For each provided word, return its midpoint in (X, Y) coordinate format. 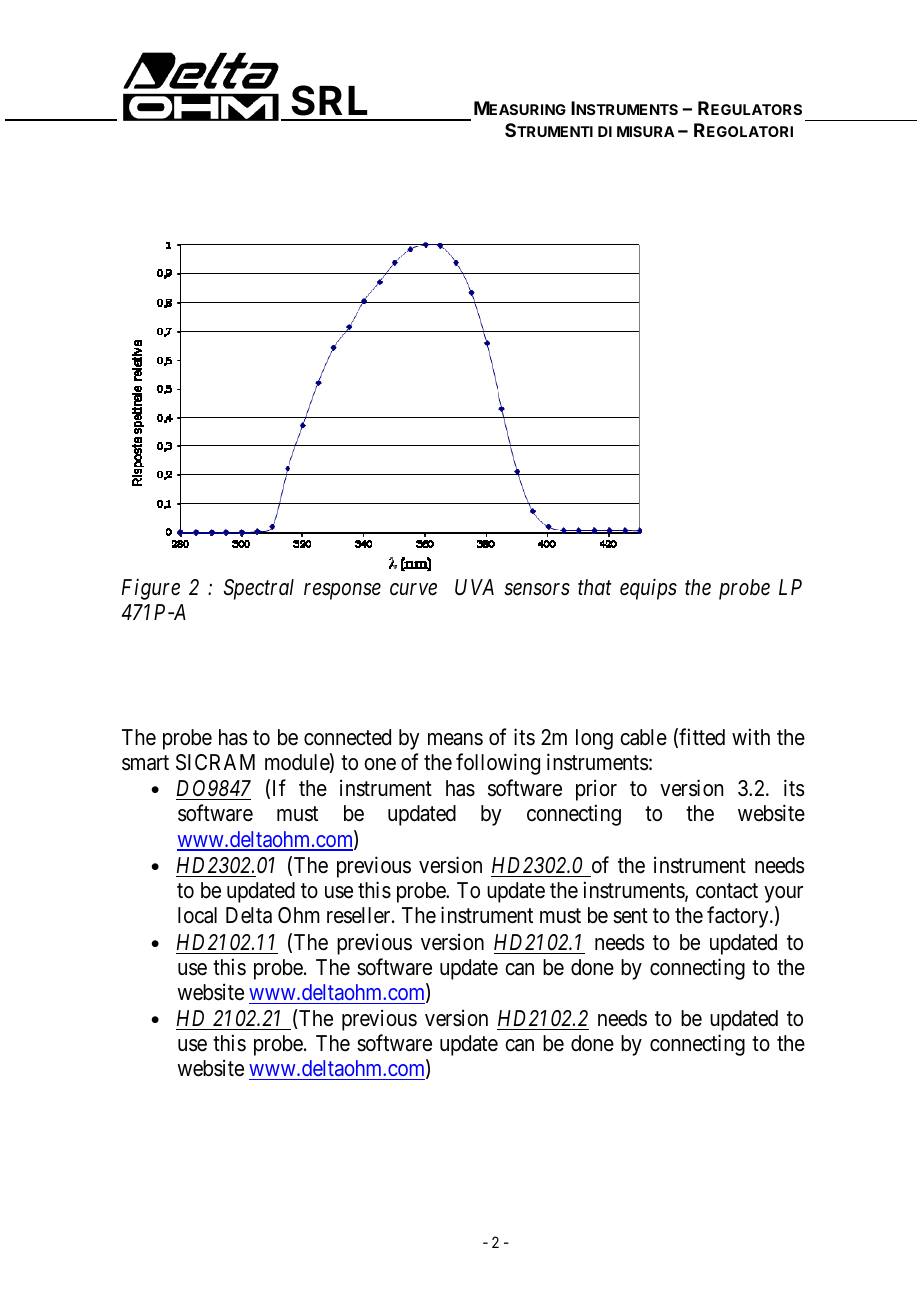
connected (347, 737)
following (498, 764)
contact (727, 891)
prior (596, 790)
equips (648, 589)
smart (145, 763)
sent (630, 916)
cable (643, 737)
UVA (474, 587)
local (197, 915)
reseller (360, 915)
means (455, 739)
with (751, 736)
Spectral (259, 589)
